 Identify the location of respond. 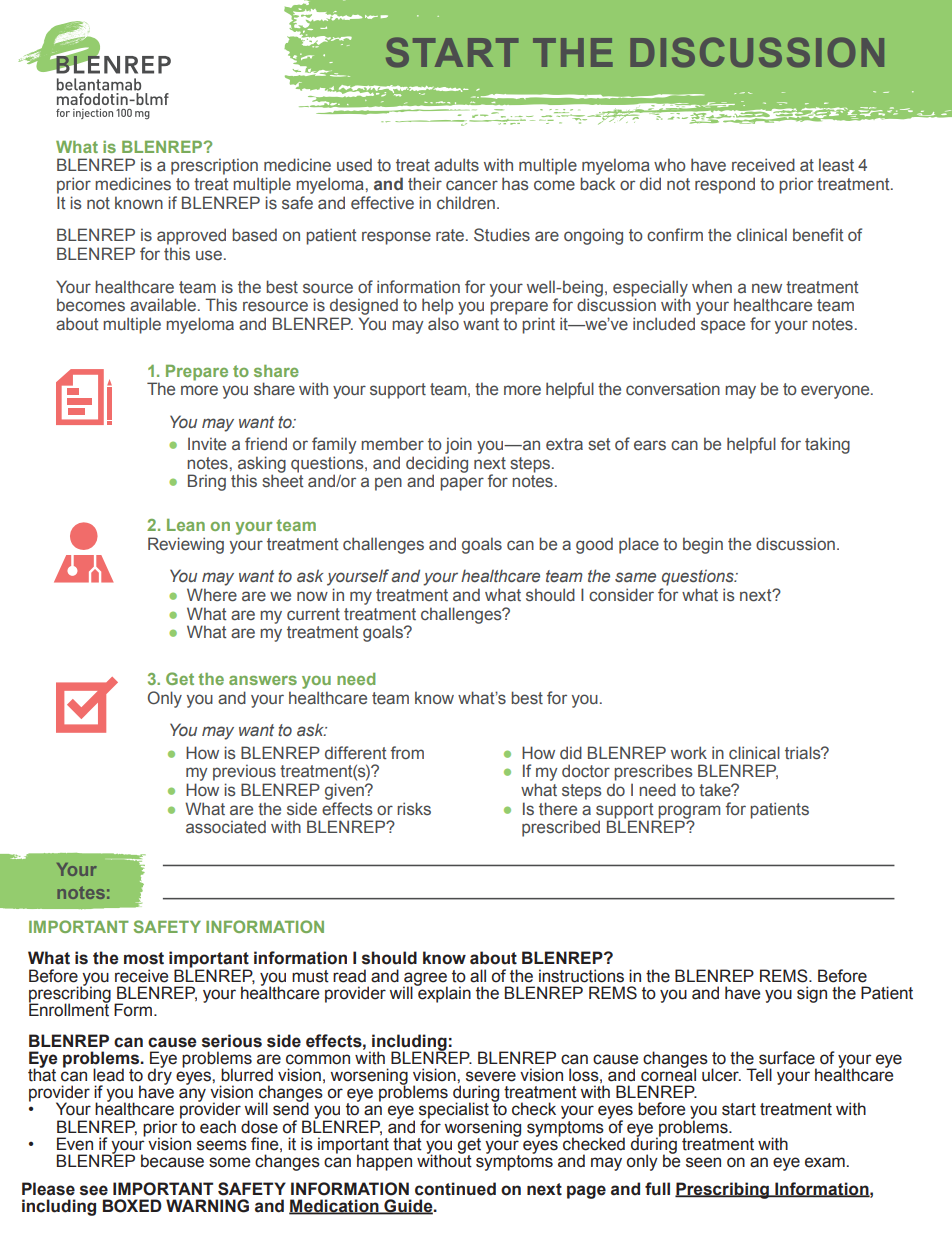
(725, 185).
